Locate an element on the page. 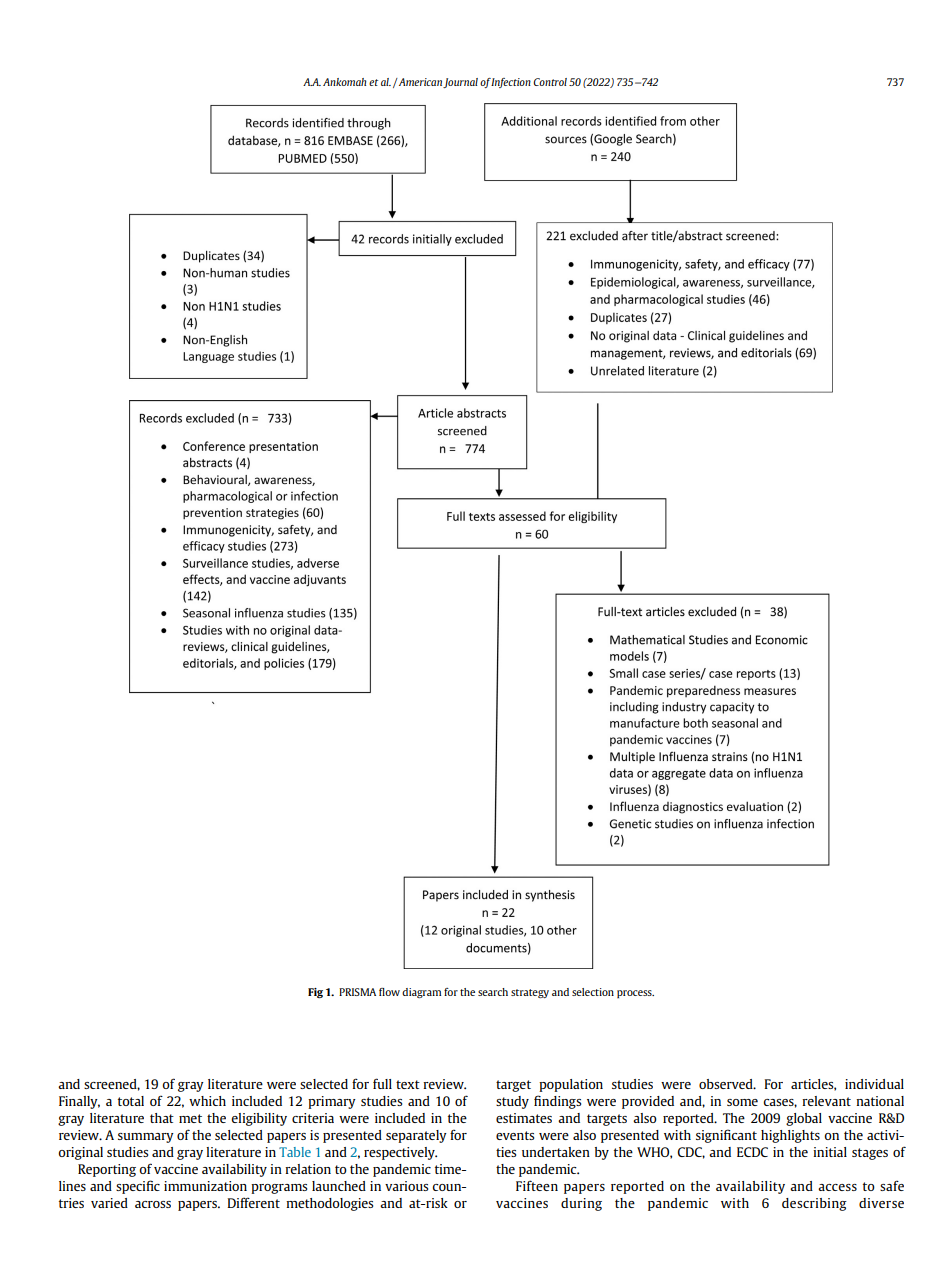 The image size is (952, 1275). diagram is located at coordinates (421, 993).
